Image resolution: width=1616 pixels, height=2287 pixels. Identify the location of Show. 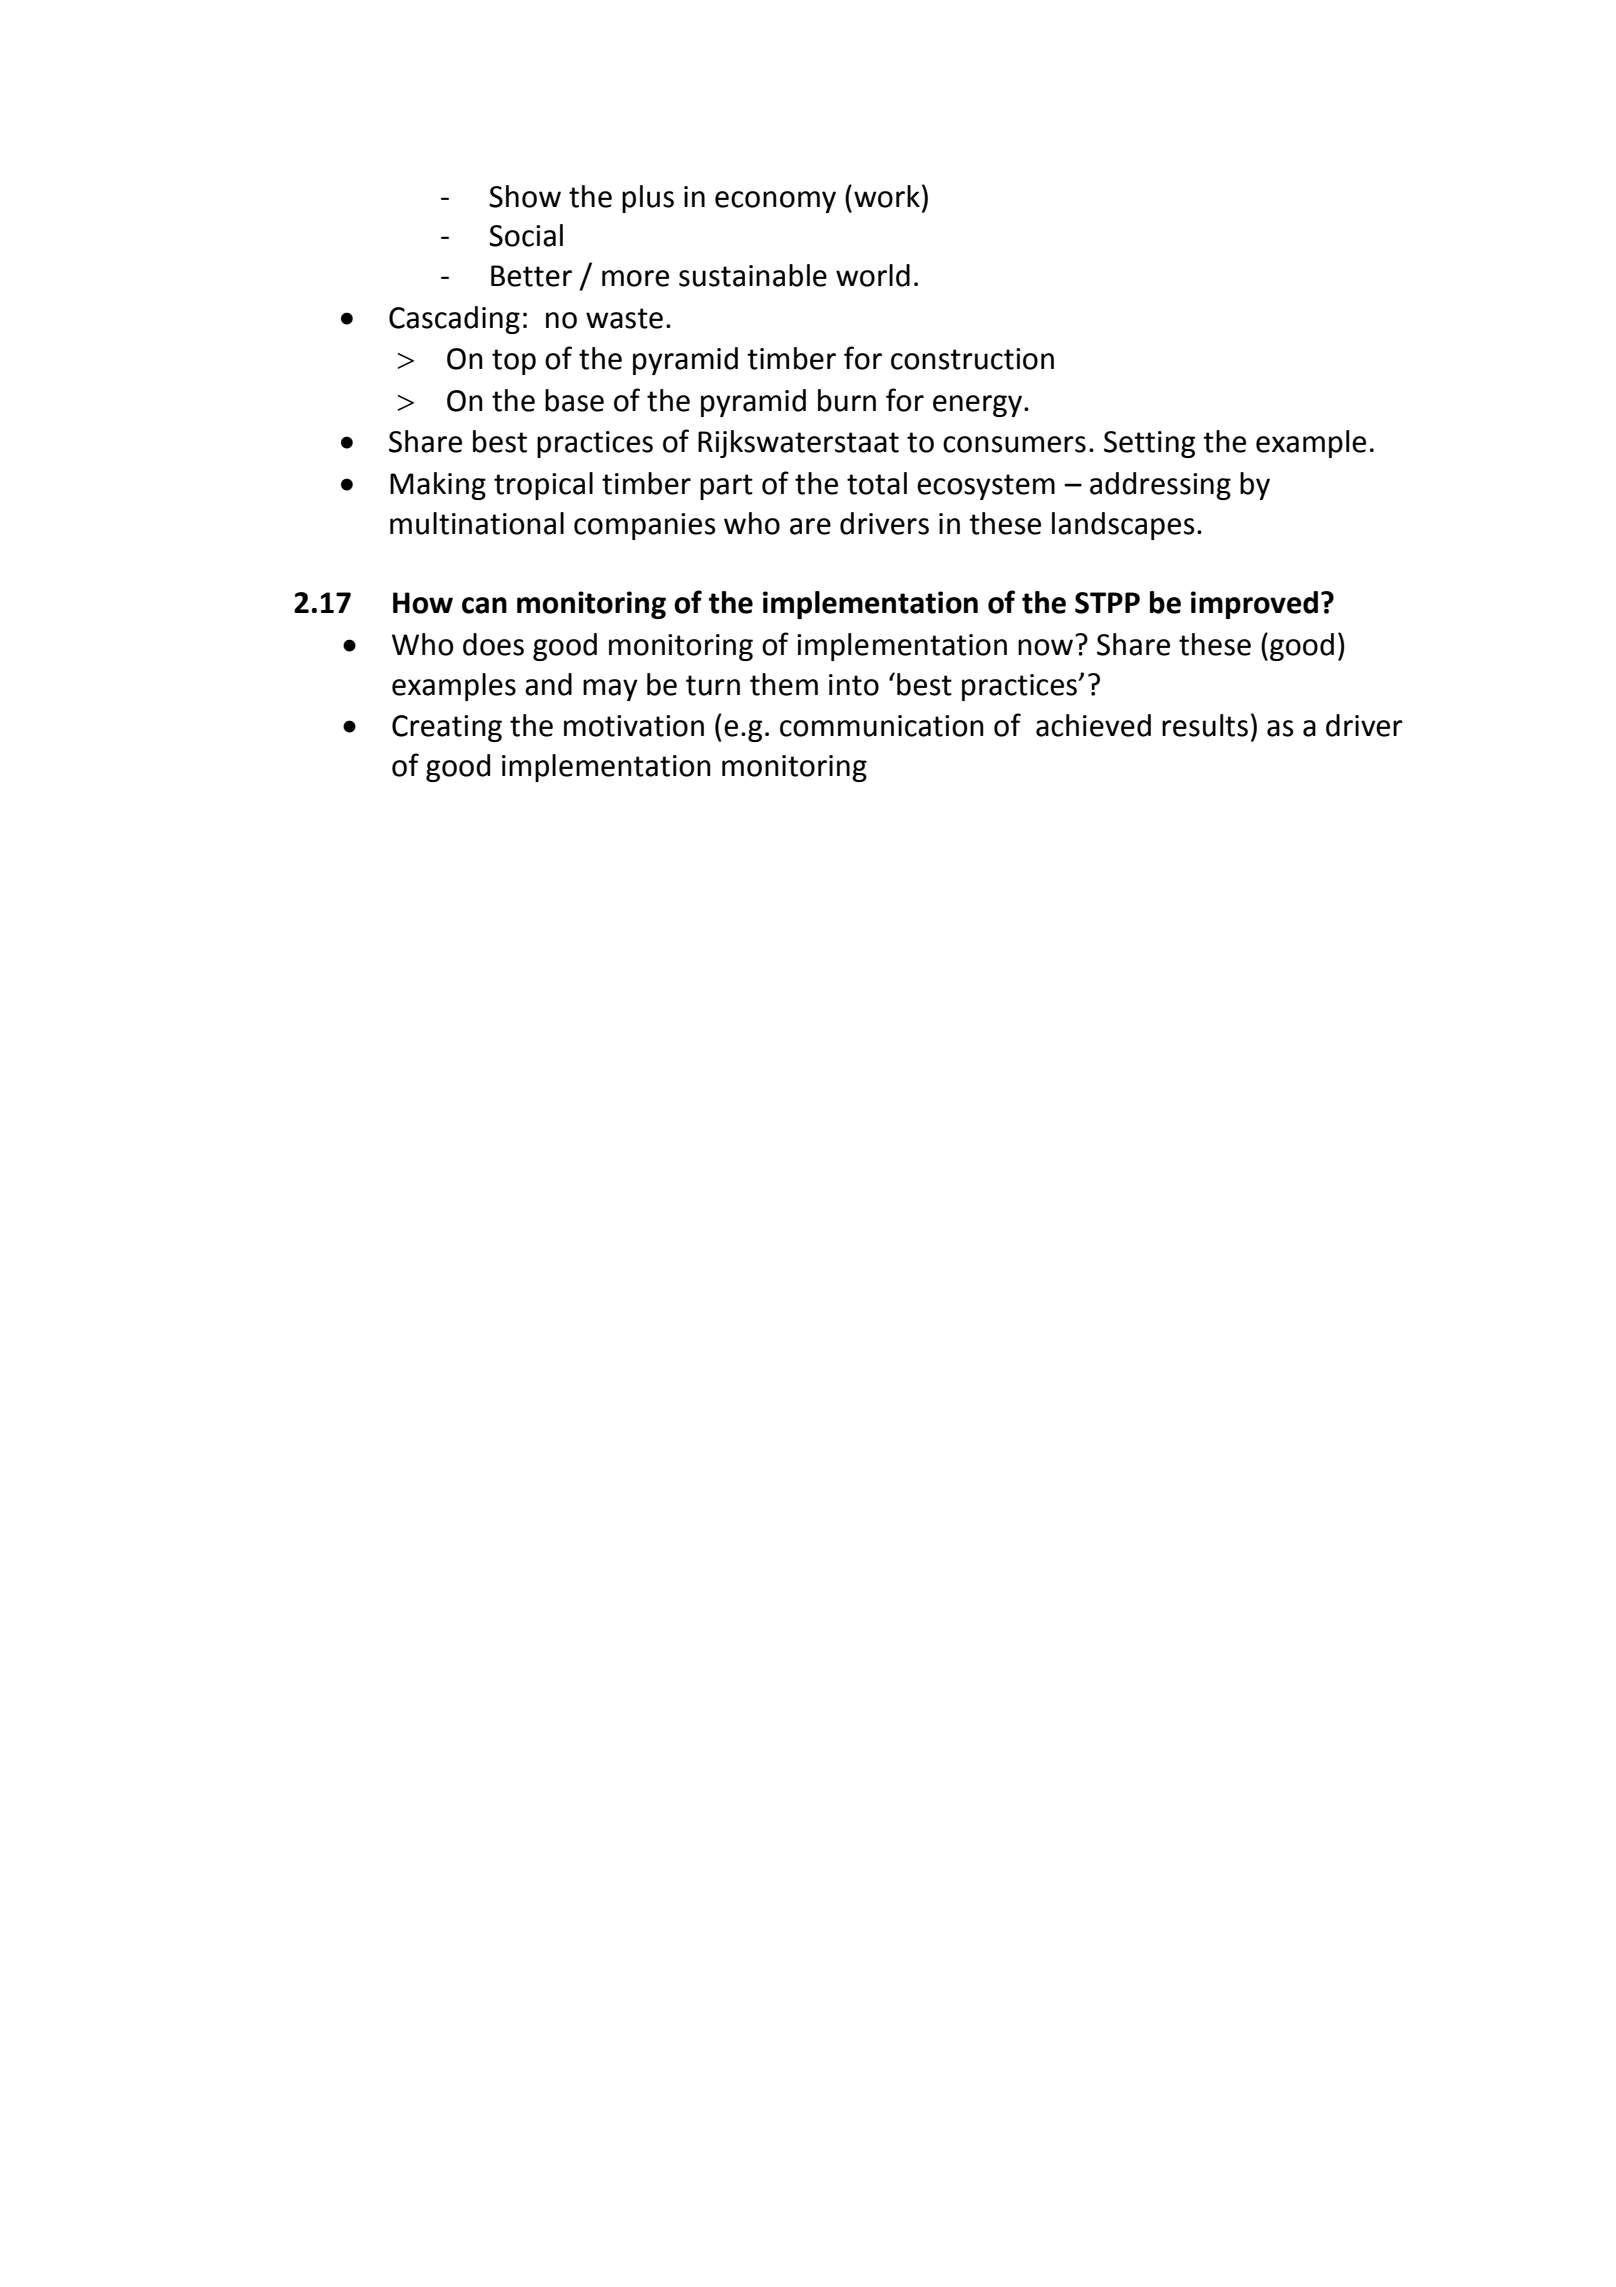
(525, 196).
